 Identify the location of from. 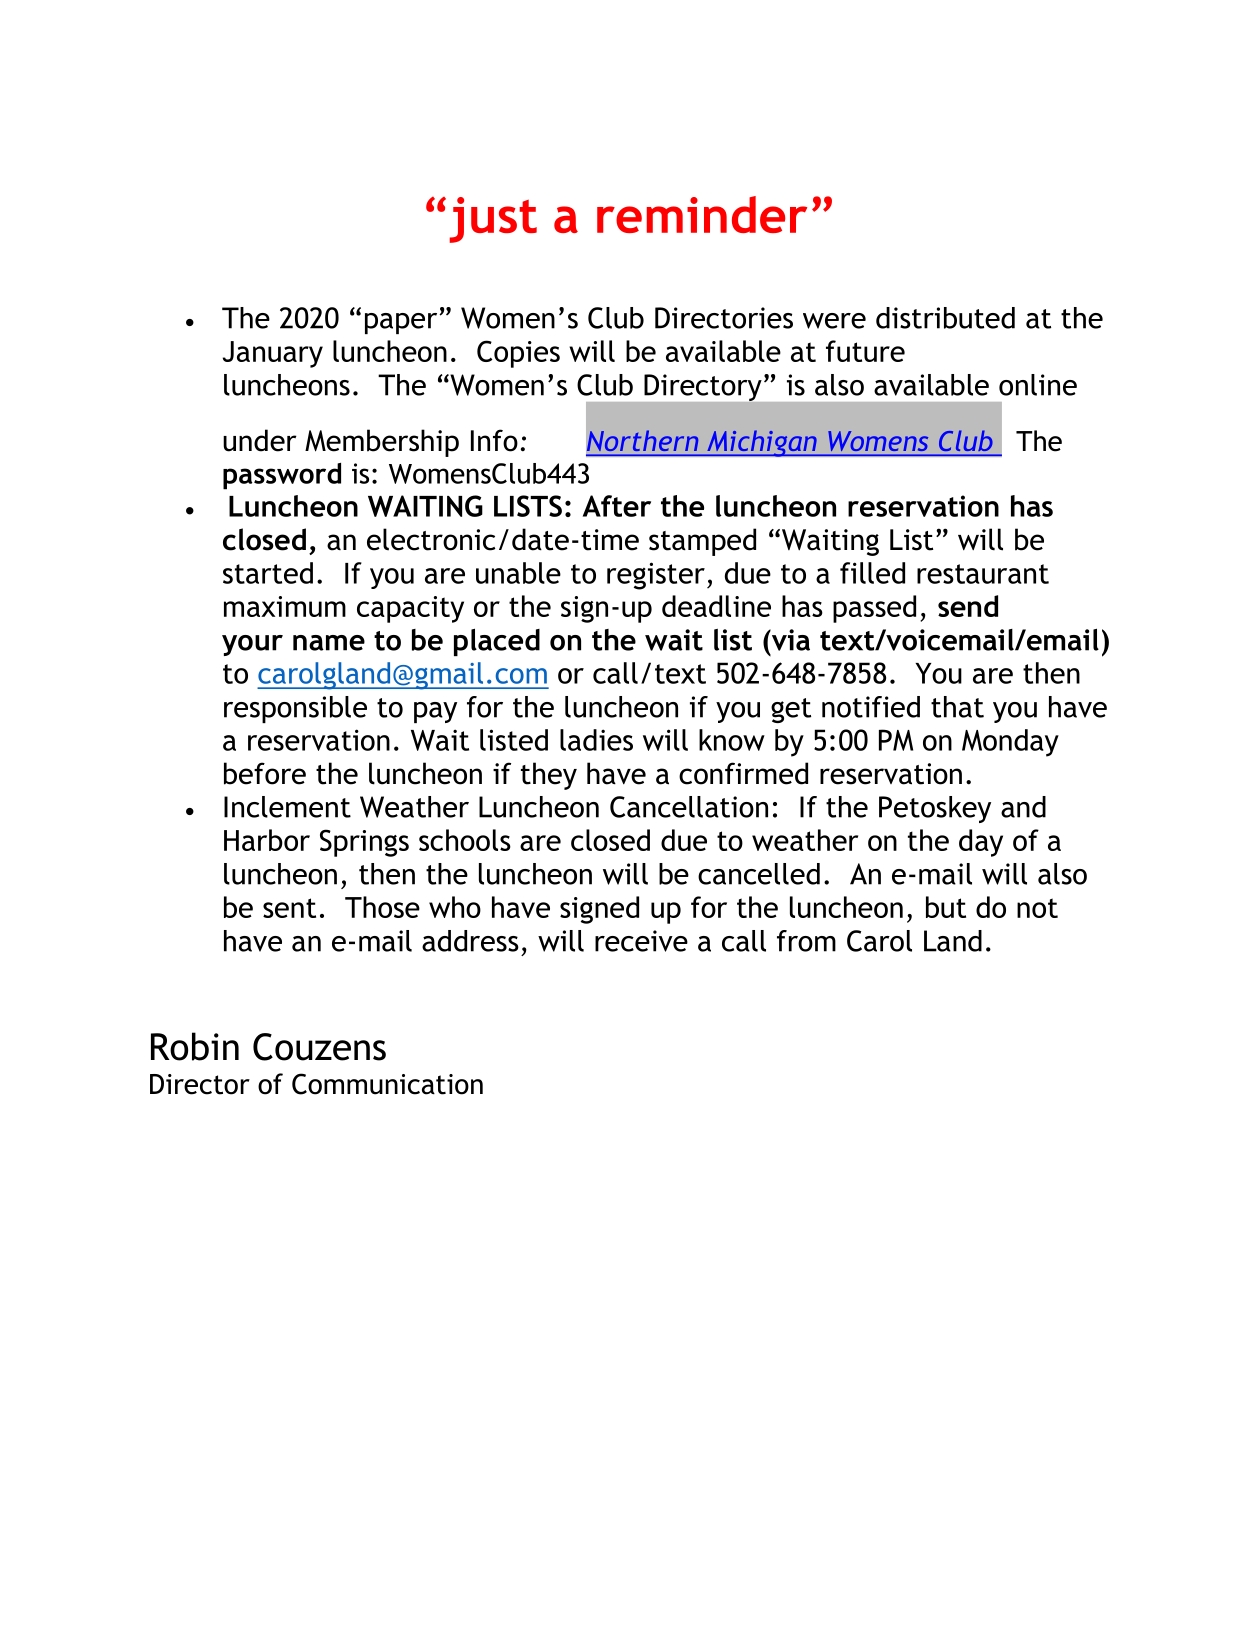
(806, 941).
